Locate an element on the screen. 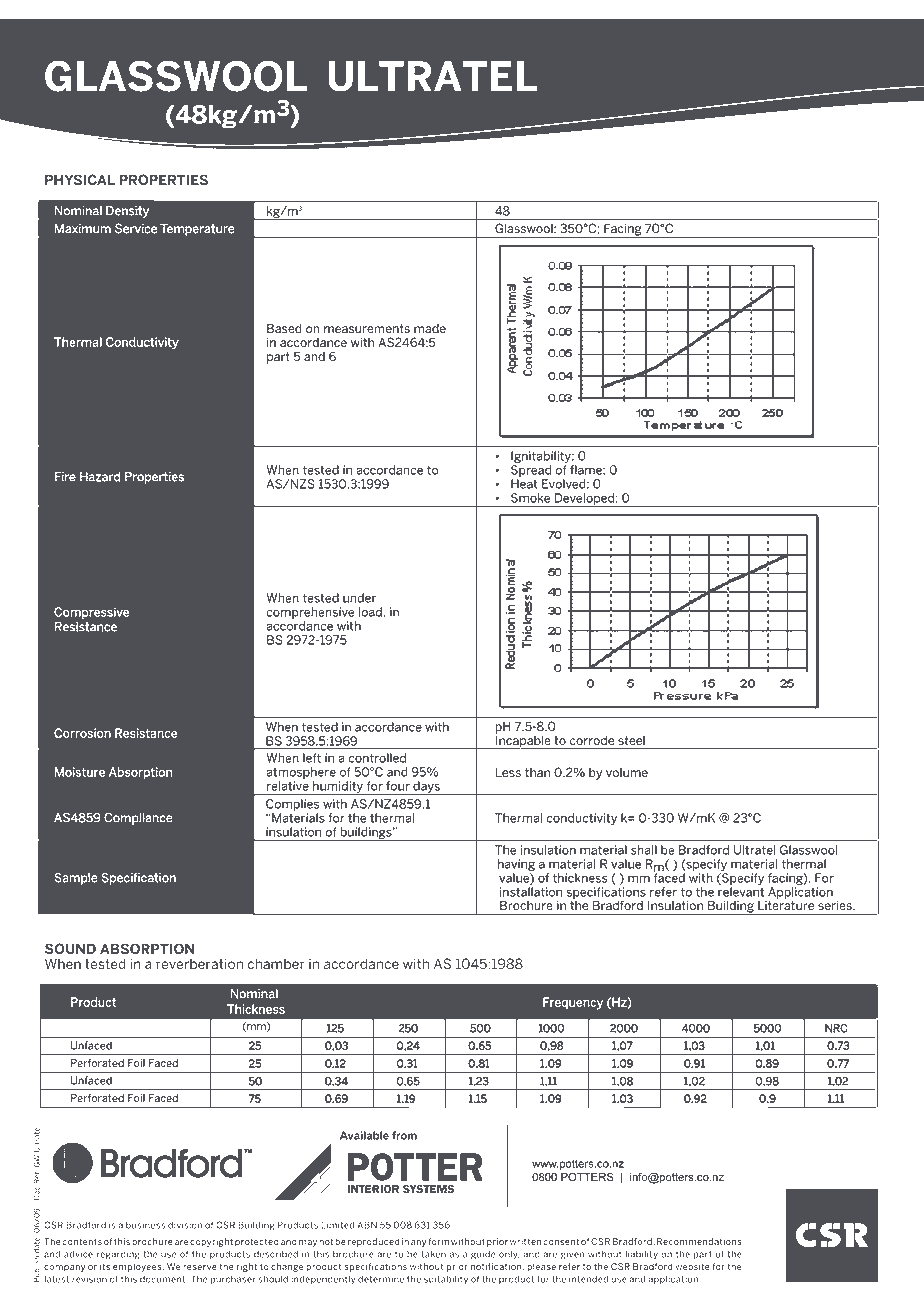 Image resolution: width=924 pixels, height=1308 pixels. steel is located at coordinates (631, 740).
